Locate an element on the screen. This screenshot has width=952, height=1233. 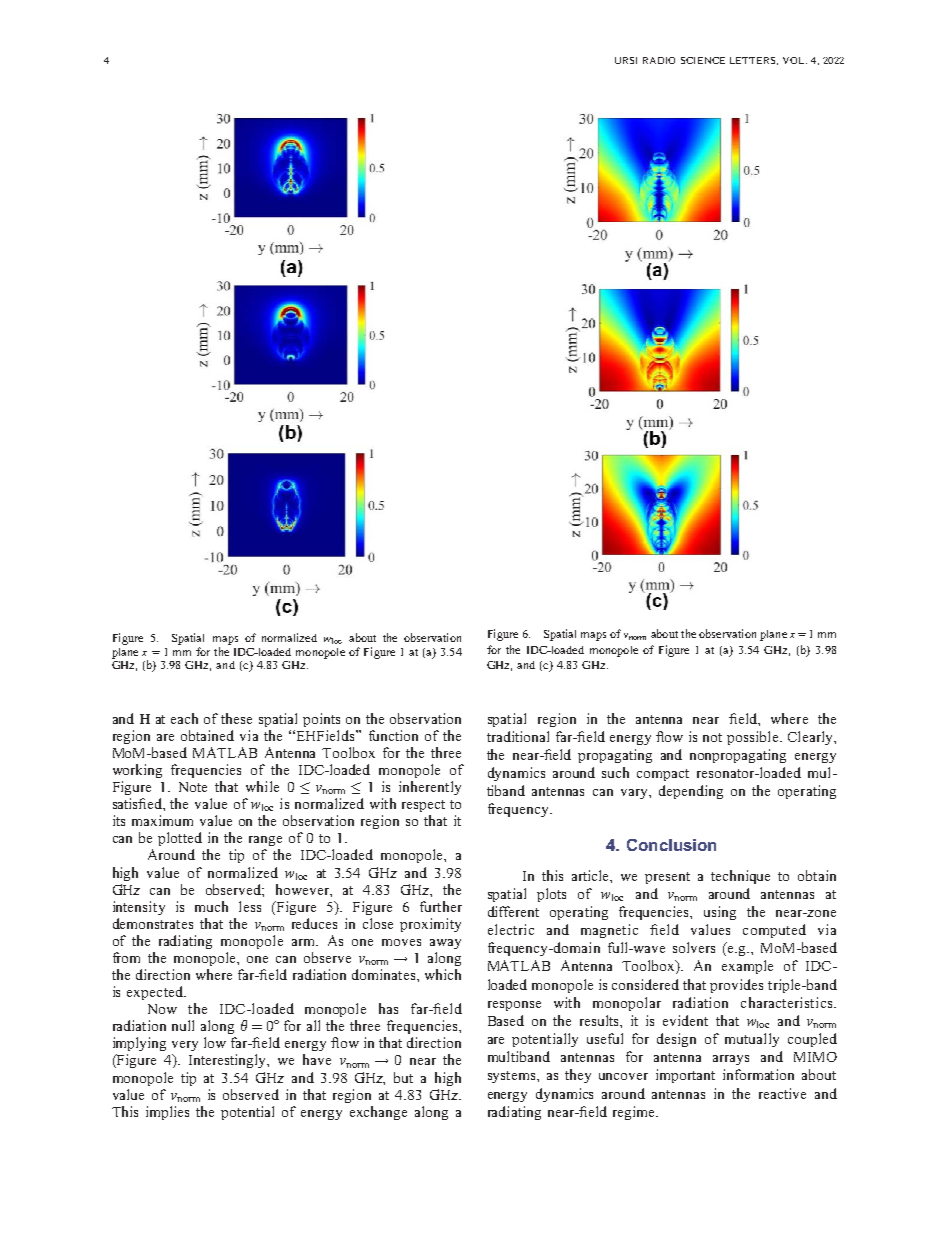
information is located at coordinates (758, 1074).
